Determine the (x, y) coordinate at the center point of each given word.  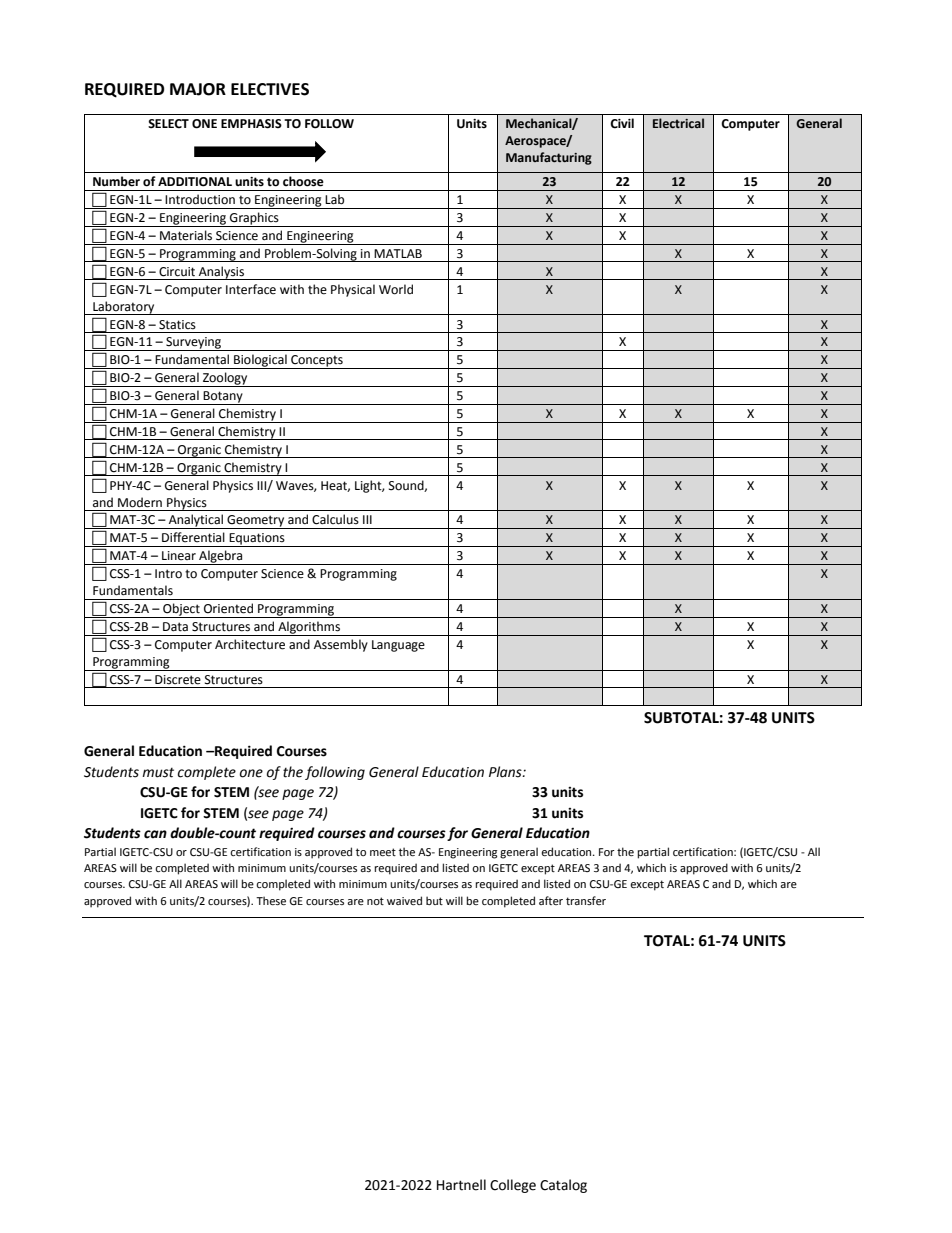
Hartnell (461, 1185)
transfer (586, 900)
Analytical (195, 521)
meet (383, 852)
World (396, 289)
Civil (622, 123)
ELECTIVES (270, 89)
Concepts (317, 362)
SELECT (168, 124)
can (155, 834)
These (271, 900)
